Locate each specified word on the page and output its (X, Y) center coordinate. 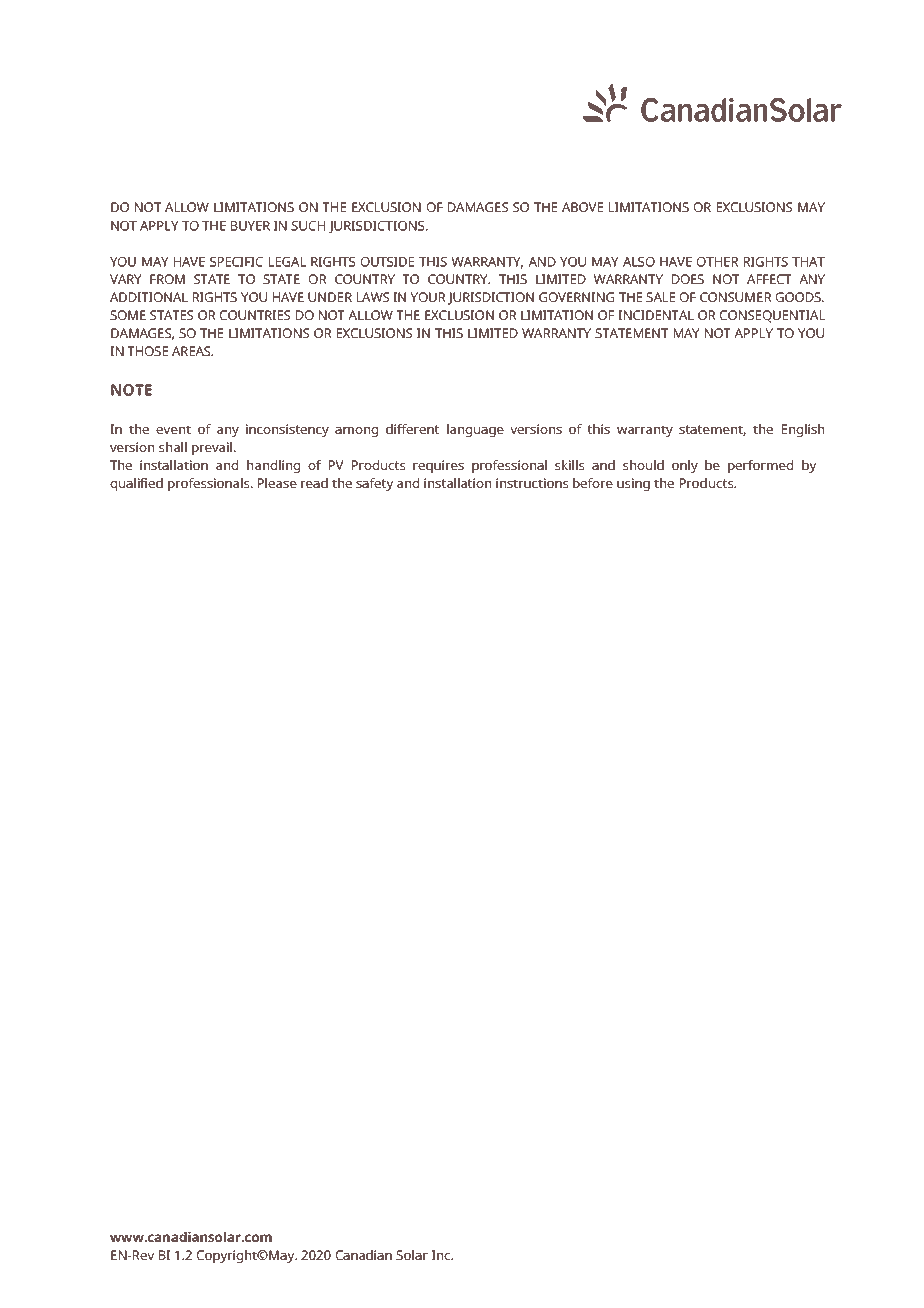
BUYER (250, 226)
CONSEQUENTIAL (772, 316)
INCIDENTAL (656, 315)
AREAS (192, 351)
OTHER (718, 262)
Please (277, 483)
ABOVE (582, 207)
